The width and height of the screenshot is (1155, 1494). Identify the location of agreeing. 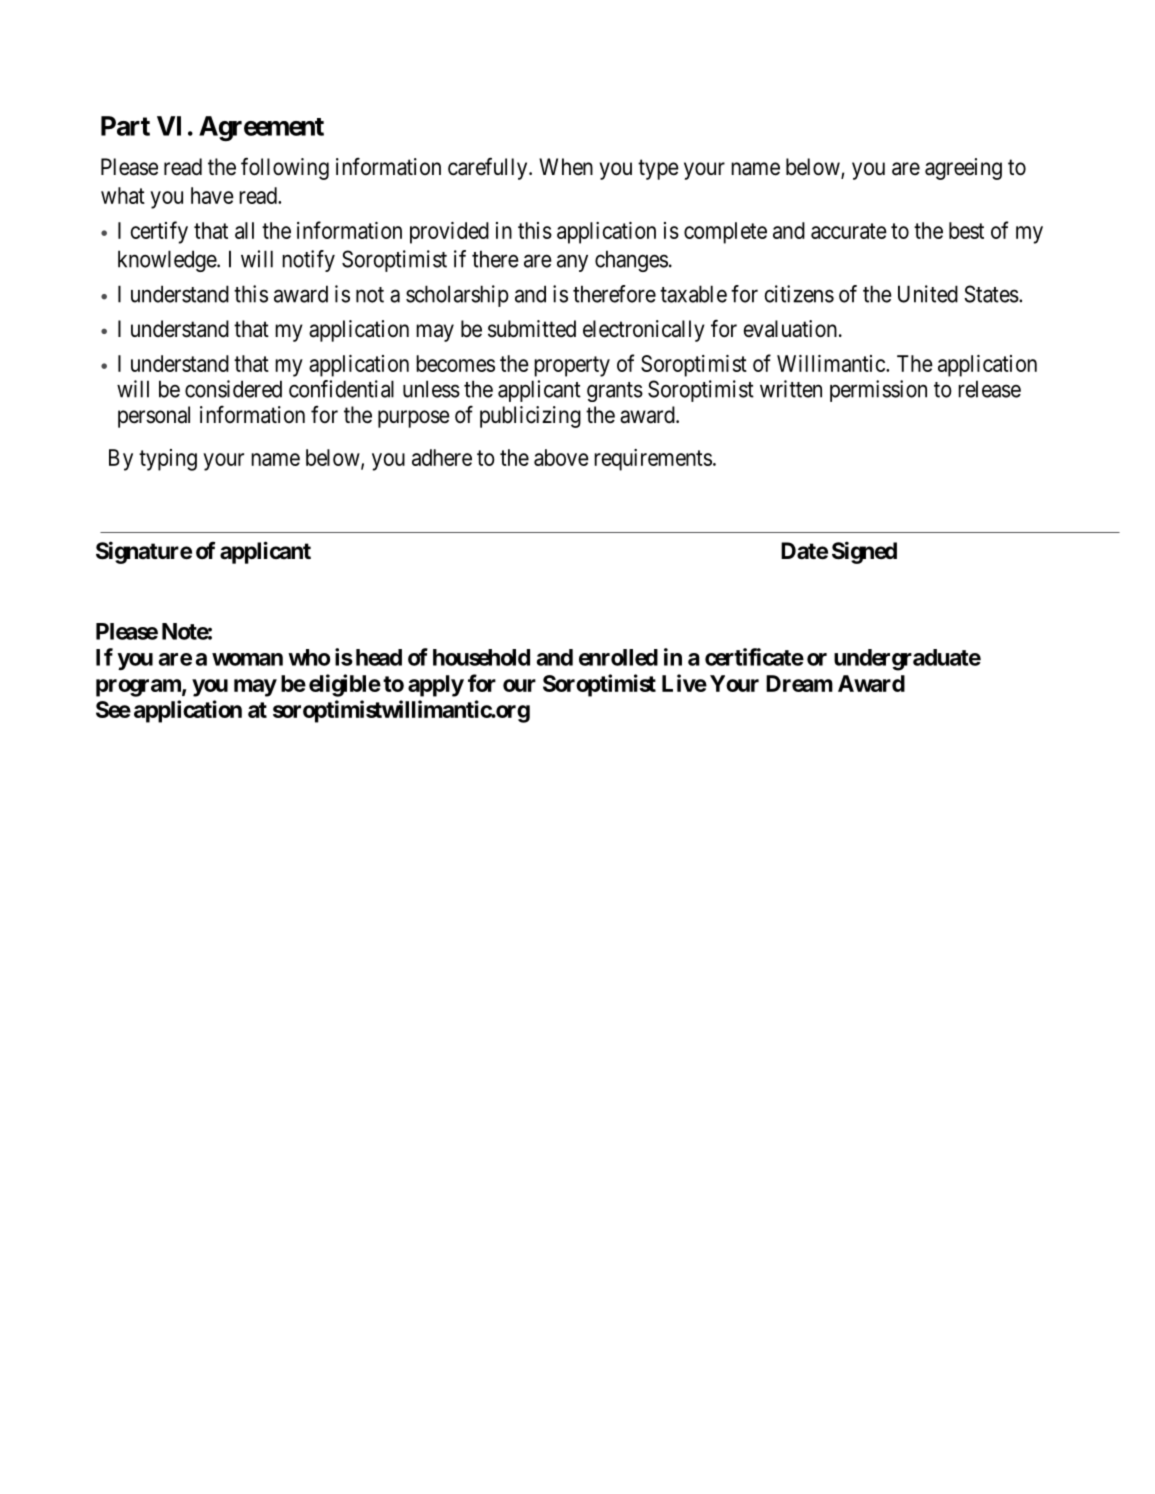
(963, 169).
